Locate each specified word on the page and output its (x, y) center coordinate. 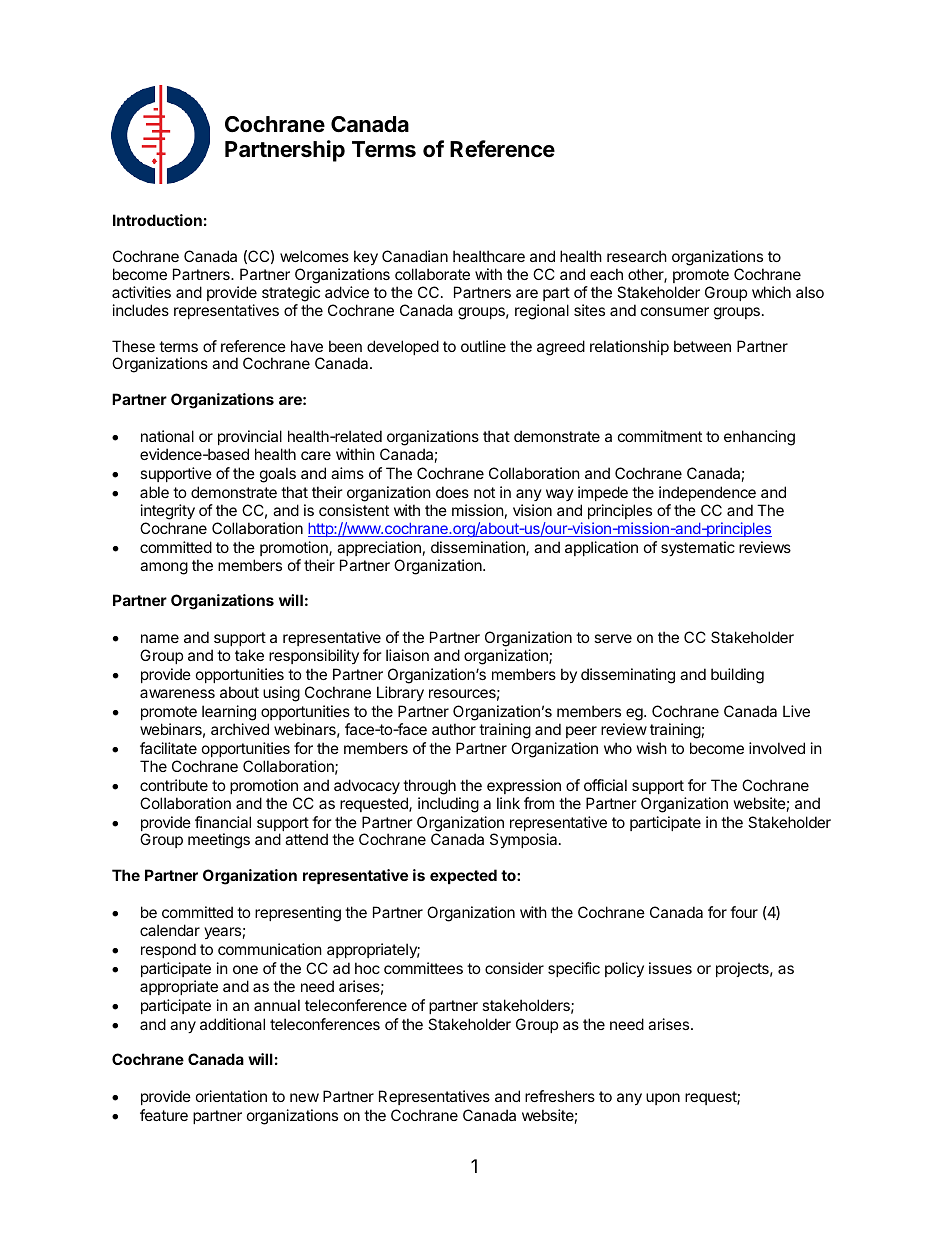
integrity (168, 512)
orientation (231, 1096)
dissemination (479, 548)
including (448, 805)
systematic (698, 548)
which (771, 292)
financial (223, 822)
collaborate (432, 274)
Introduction (157, 220)
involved (777, 748)
